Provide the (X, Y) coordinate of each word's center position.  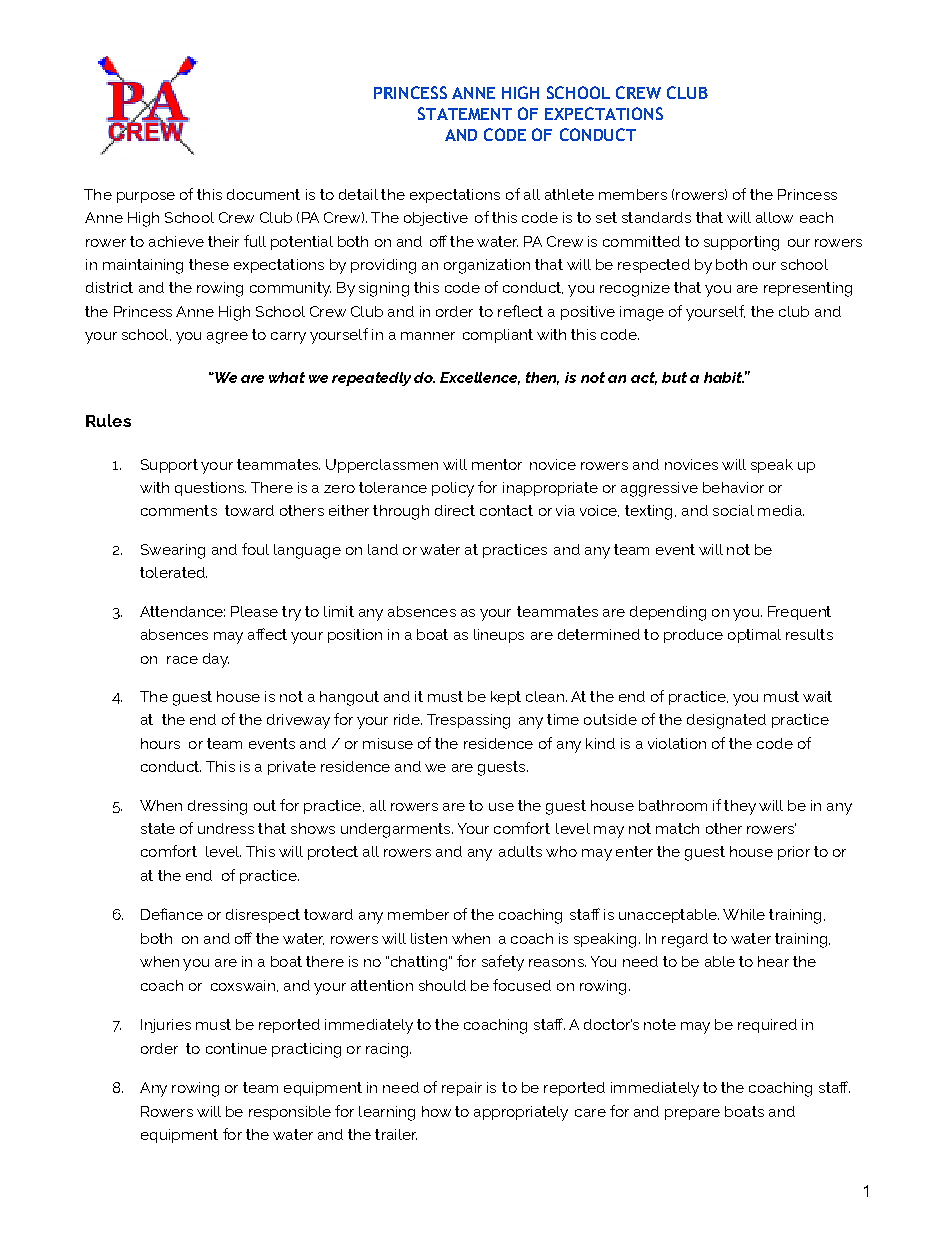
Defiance (172, 914)
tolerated (173, 572)
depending (668, 613)
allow (774, 217)
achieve (176, 241)
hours (160, 743)
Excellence (480, 378)
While (744, 914)
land (383, 549)
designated (726, 721)
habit (724, 377)
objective (436, 219)
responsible (290, 1113)
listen (429, 938)
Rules (108, 420)
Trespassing (468, 721)
